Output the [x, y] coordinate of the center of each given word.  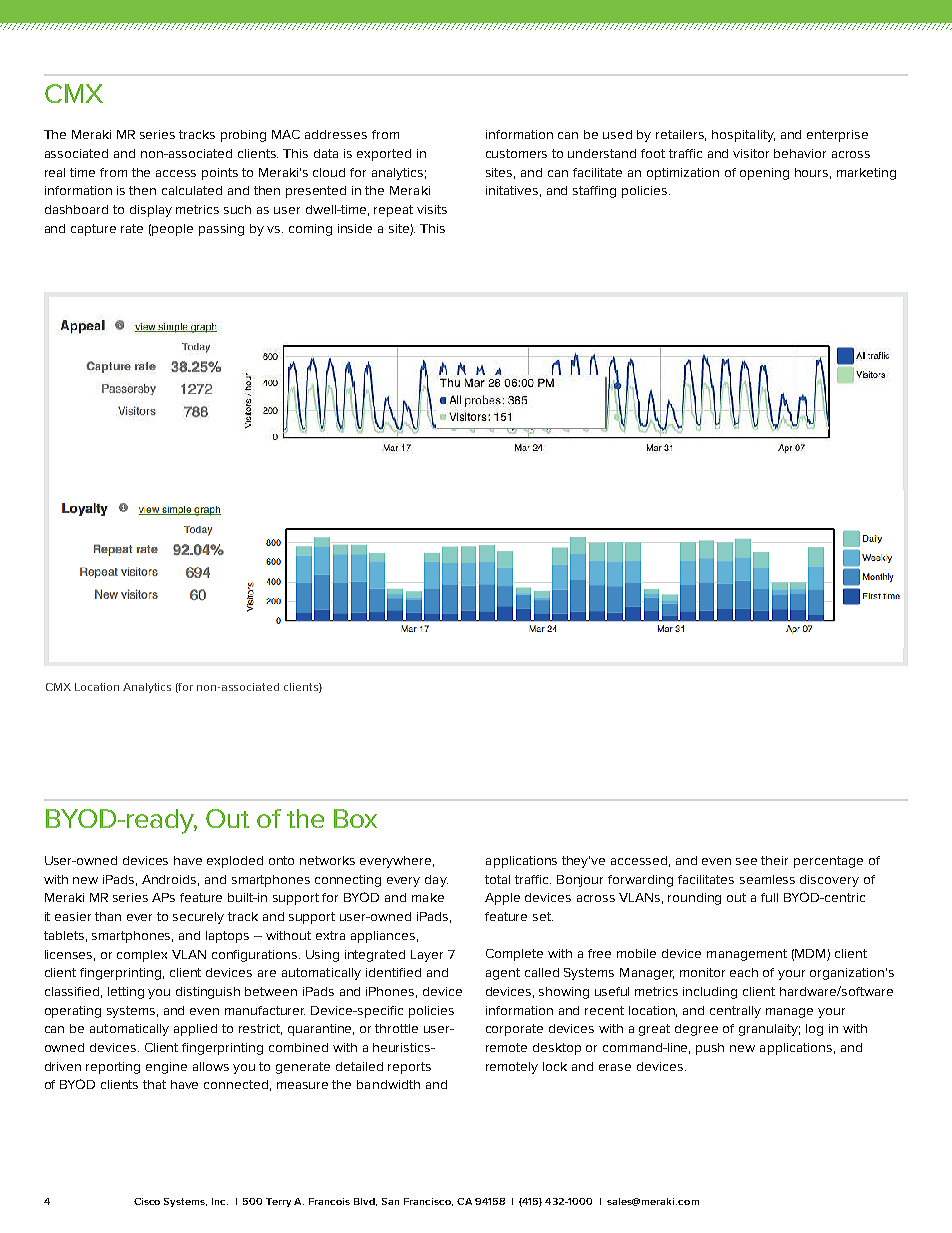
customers [516, 153]
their [774, 860]
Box [355, 818]
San [390, 1201]
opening [764, 174]
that [154, 1084]
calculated [192, 190]
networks [327, 860]
